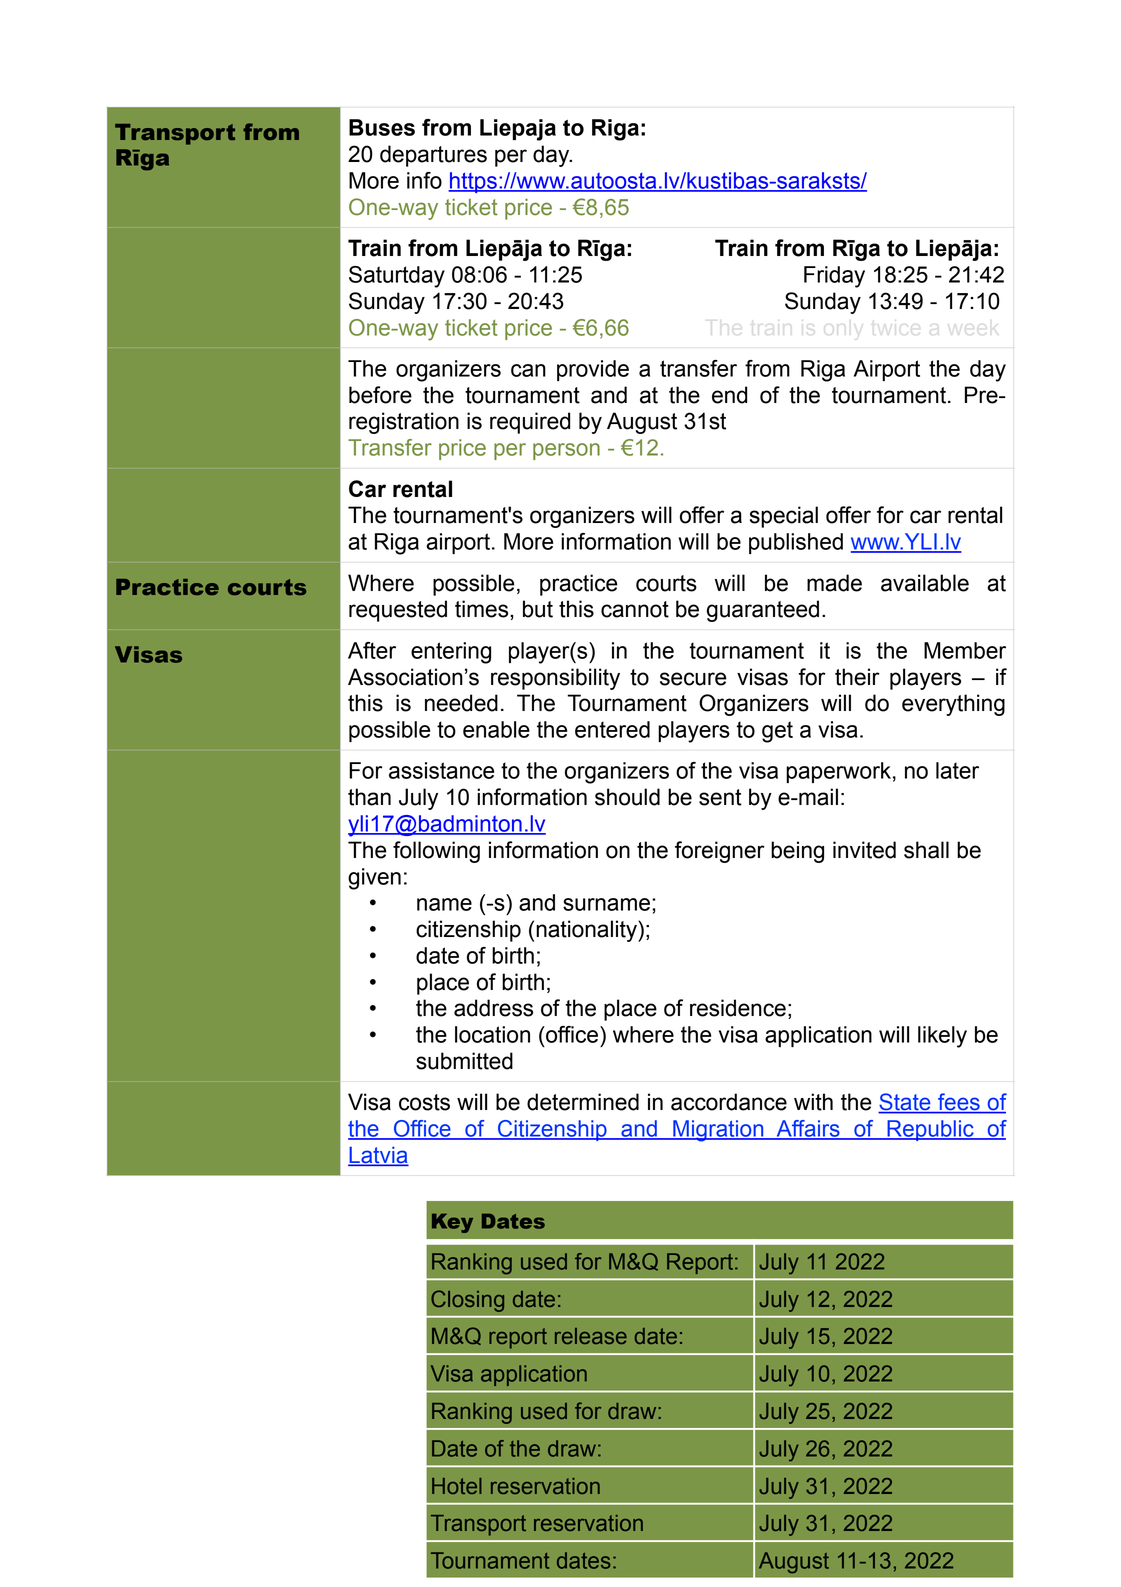  I want to click on departures, so click(433, 156).
